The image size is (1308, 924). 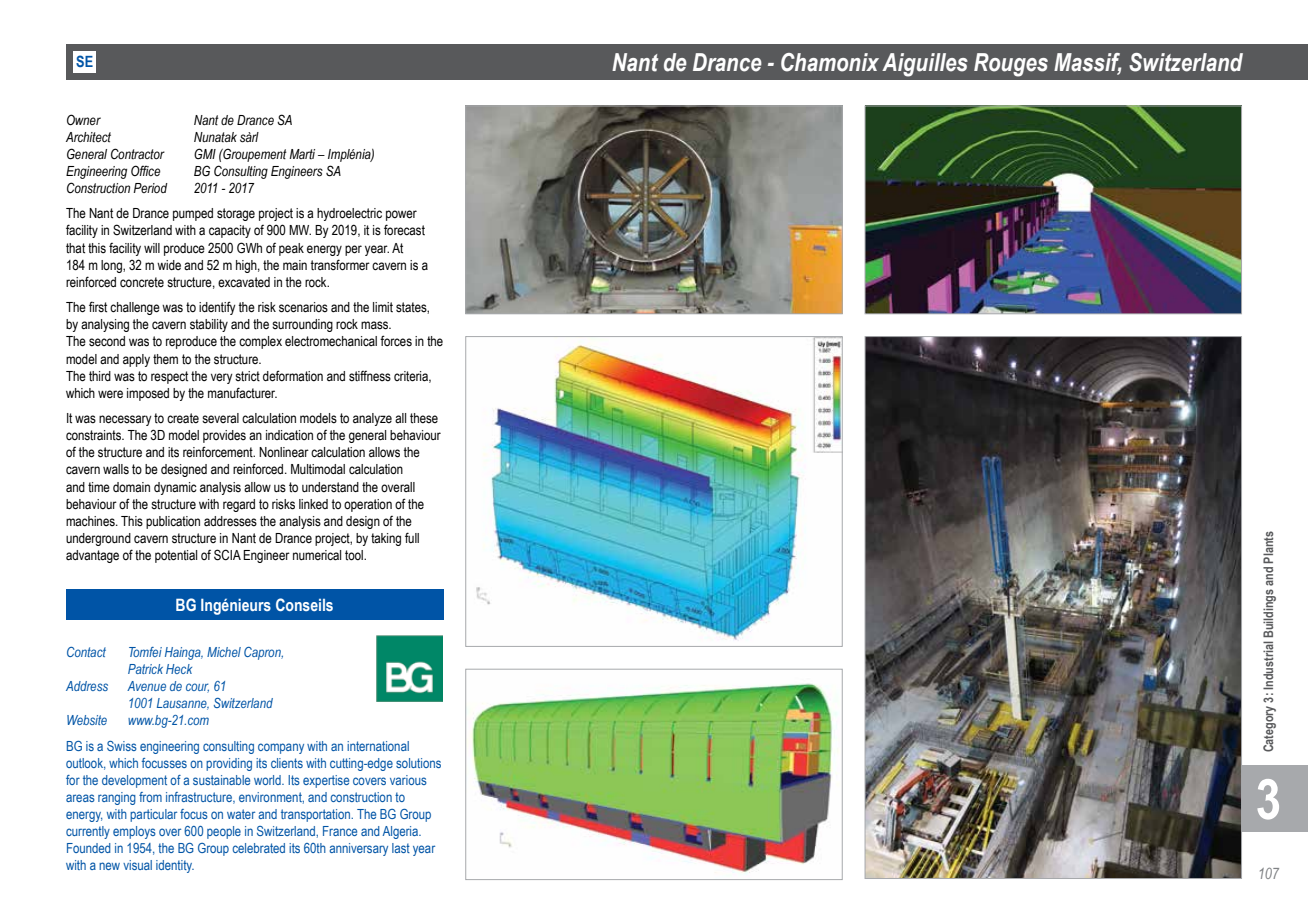 What do you see at coordinates (239, 505) in the screenshot?
I see `regard` at bounding box center [239, 505].
